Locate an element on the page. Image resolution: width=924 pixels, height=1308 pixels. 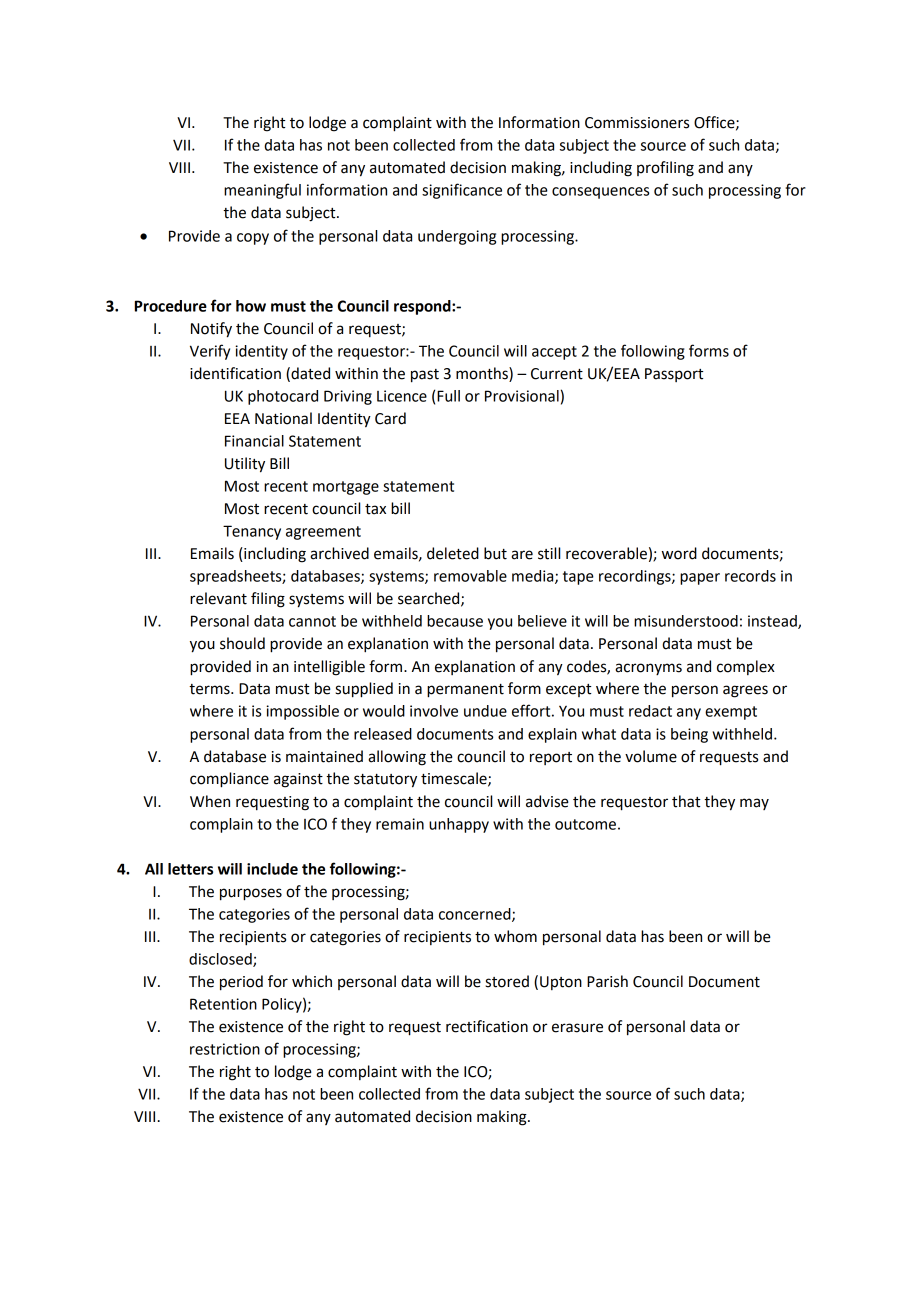
Retention is located at coordinates (223, 1004).
